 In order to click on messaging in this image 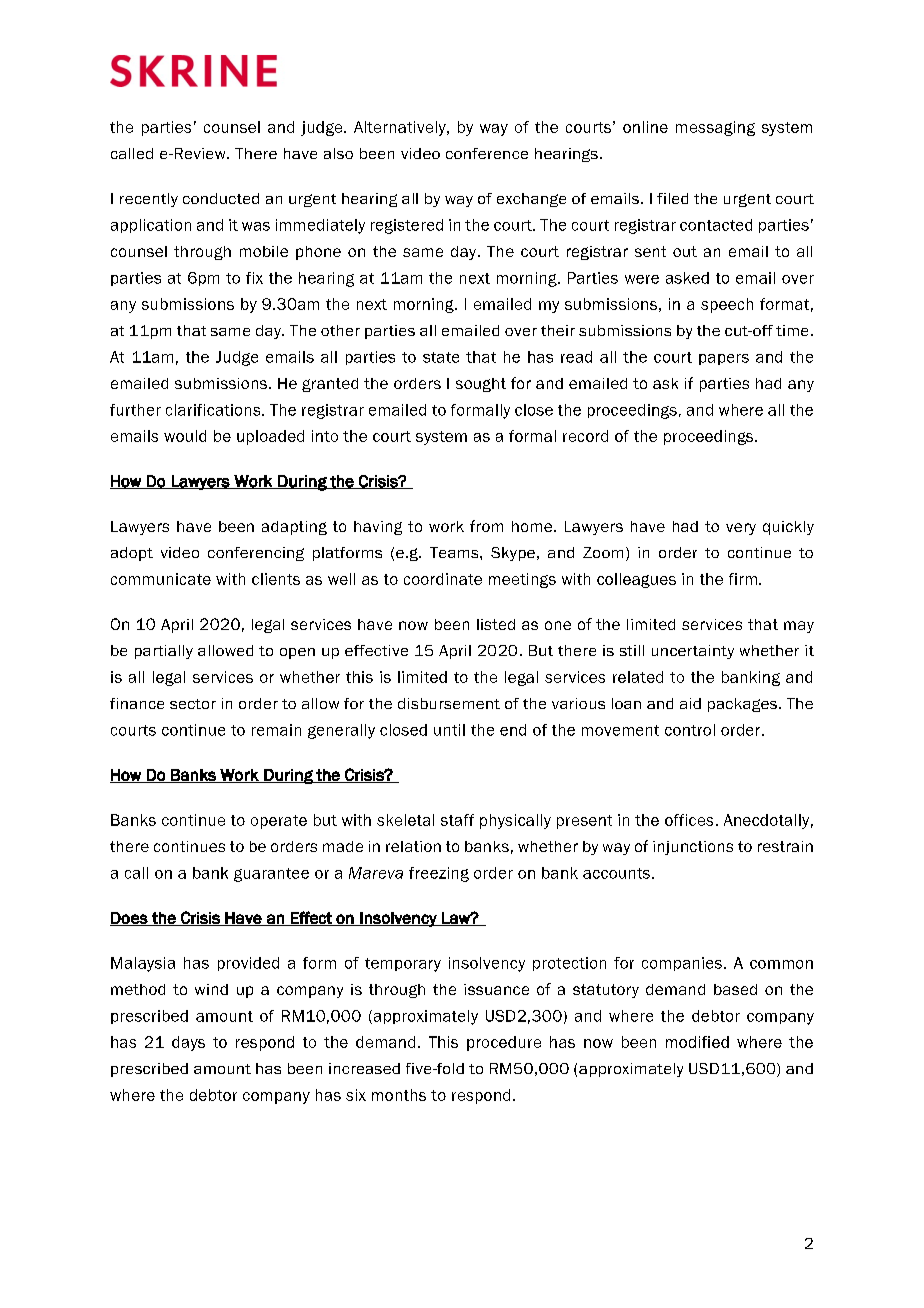, I will do `click(715, 128)`.
